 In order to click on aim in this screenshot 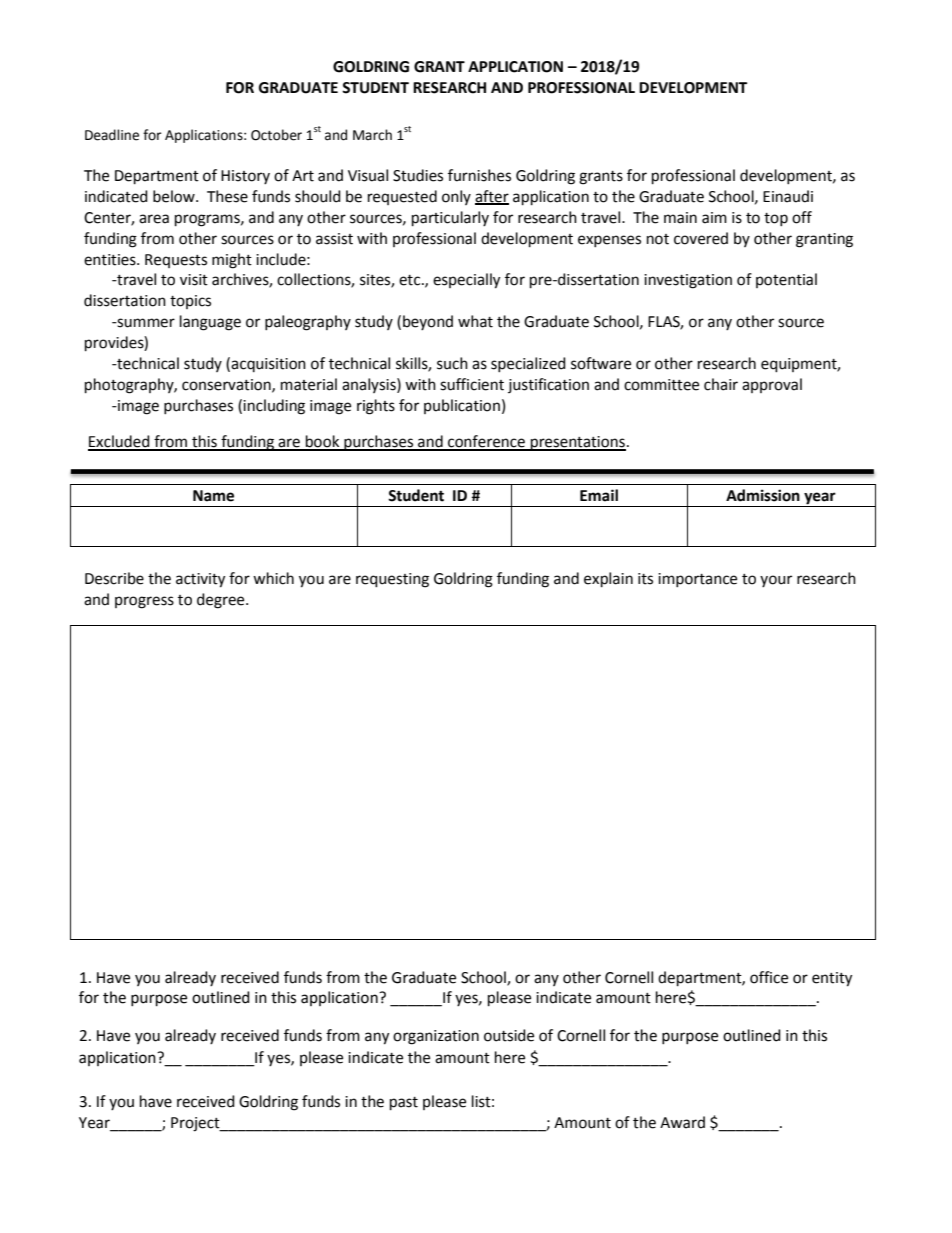, I will do `click(714, 218)`.
